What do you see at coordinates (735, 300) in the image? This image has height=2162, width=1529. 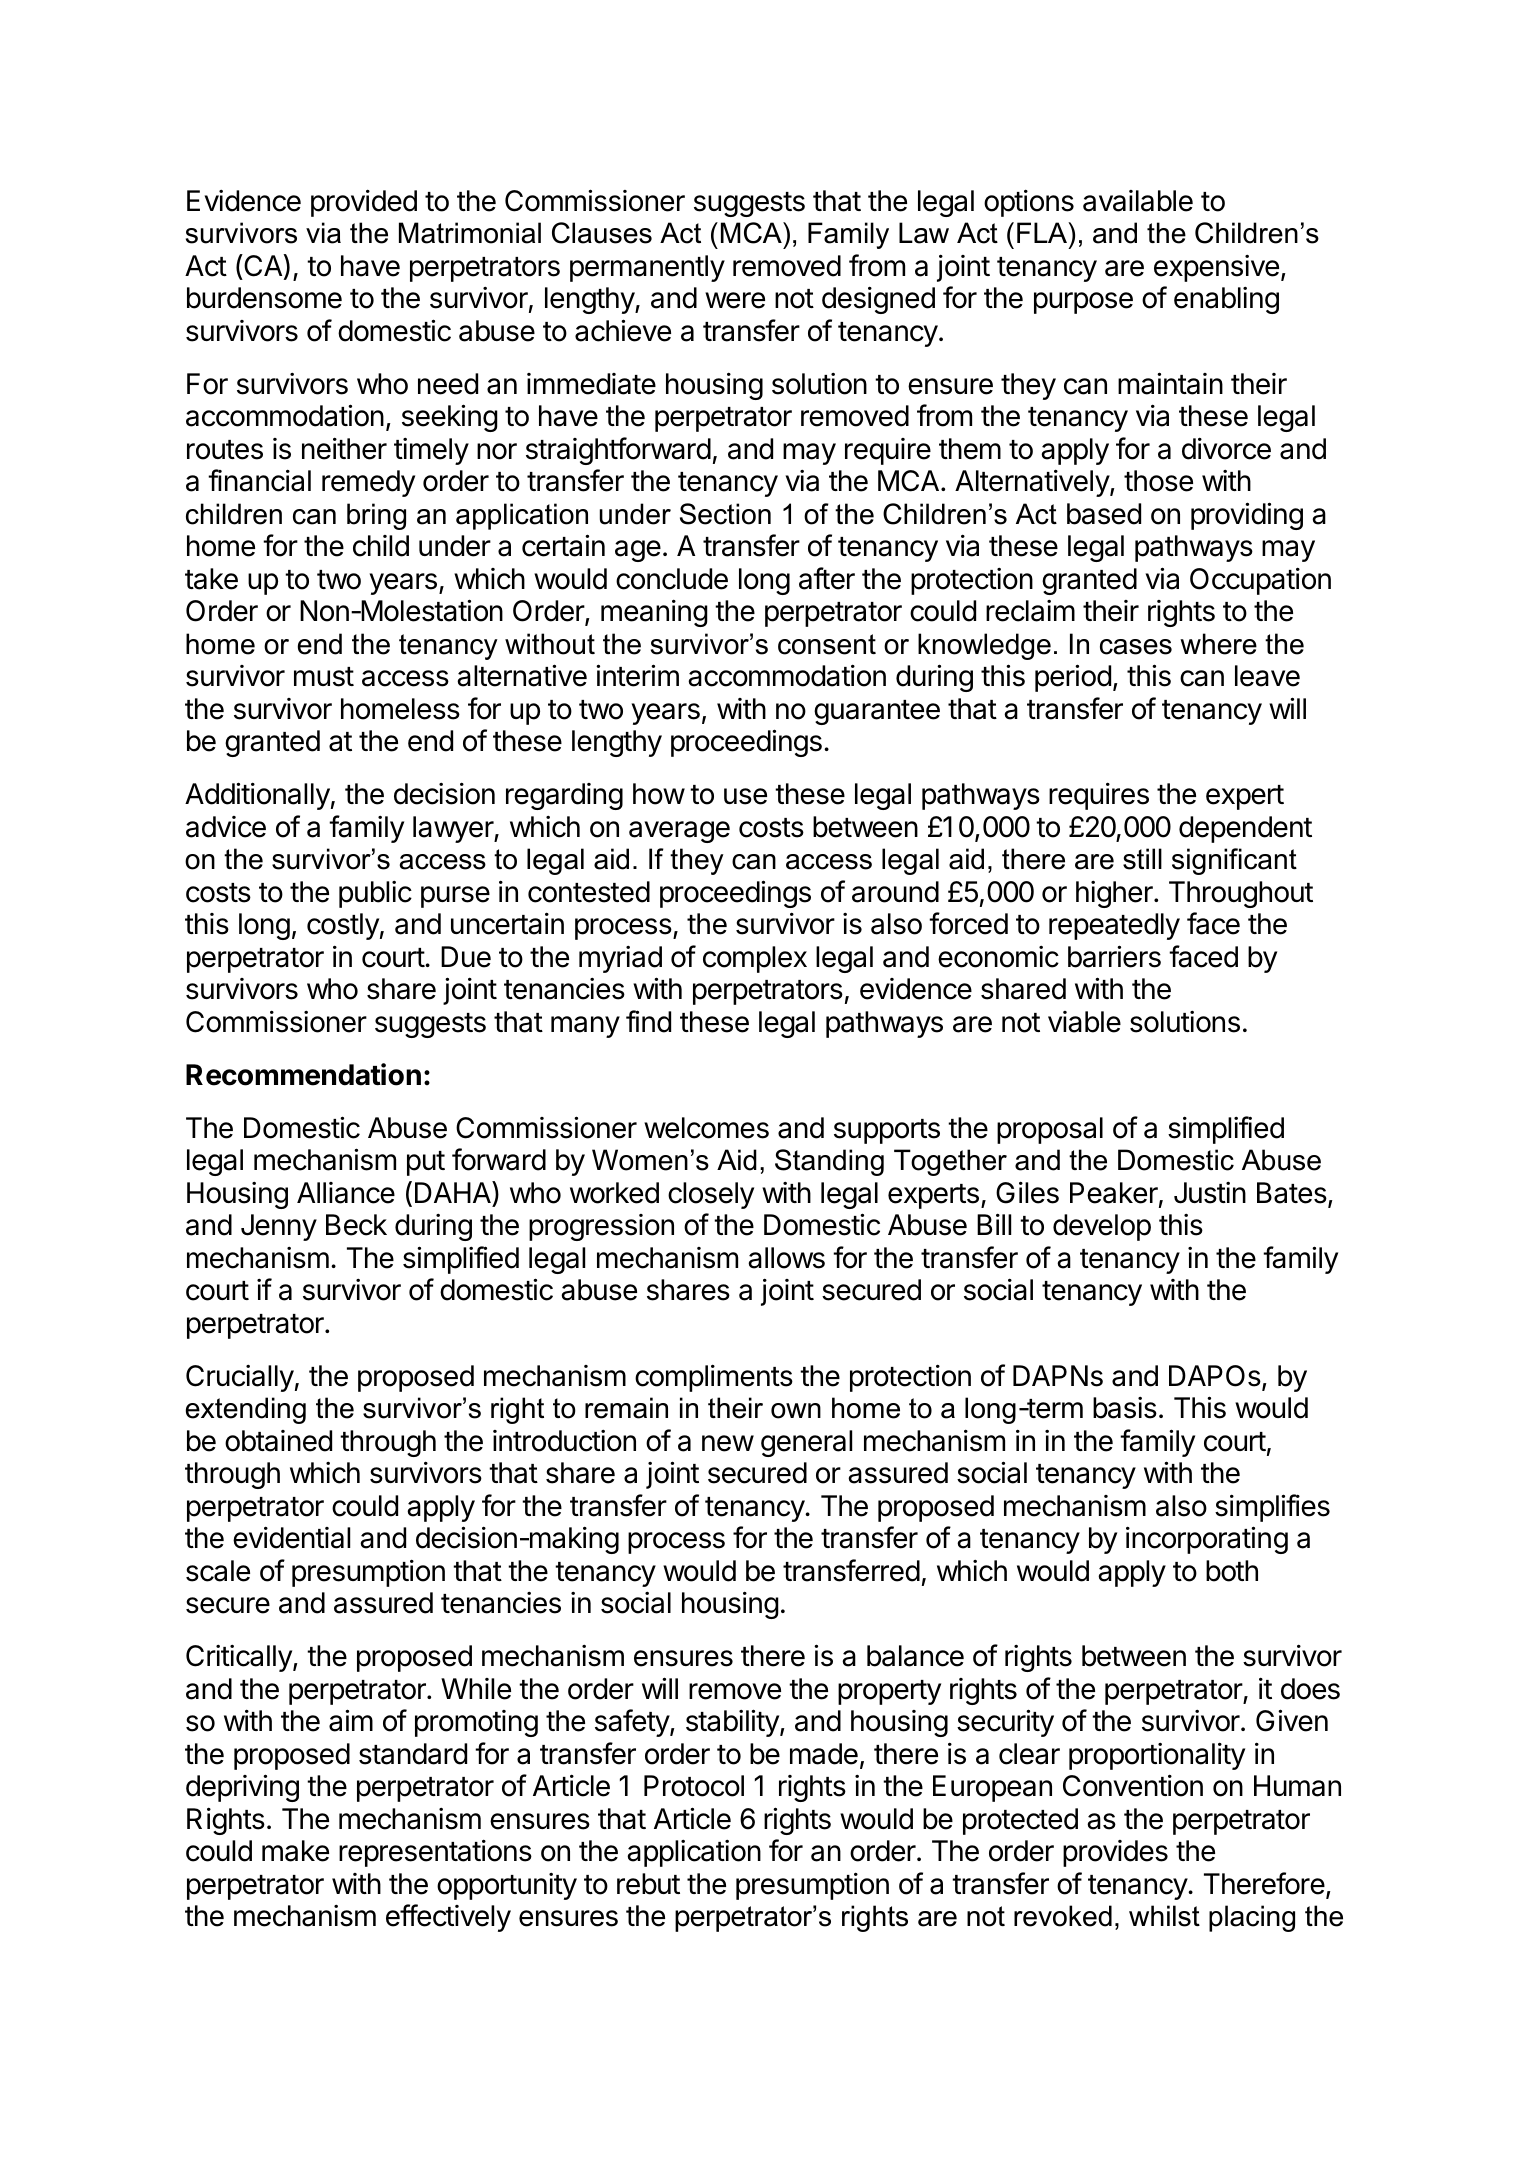 I see `were` at bounding box center [735, 300].
